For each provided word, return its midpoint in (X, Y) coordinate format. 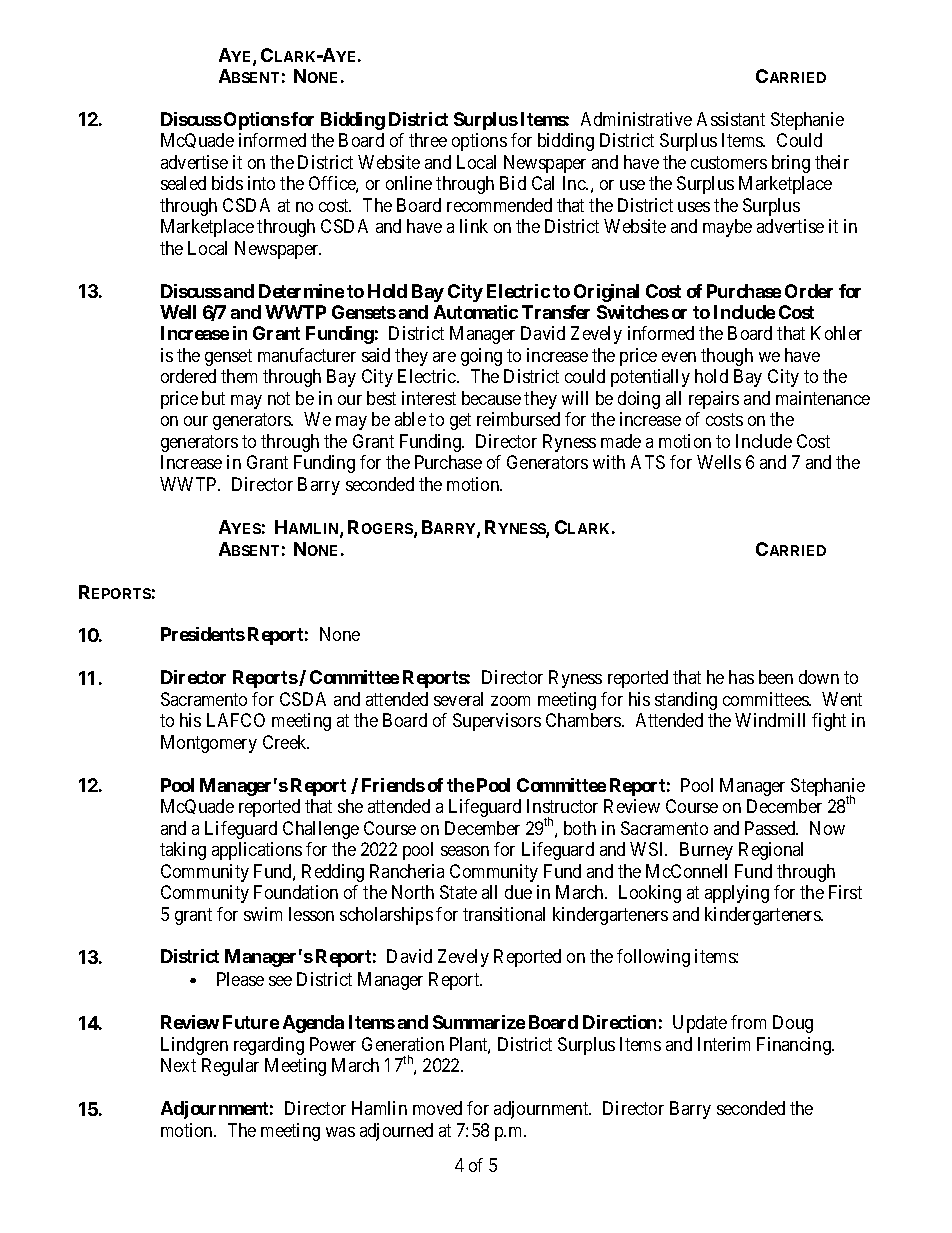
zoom (510, 701)
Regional (771, 851)
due (518, 892)
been (776, 677)
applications (257, 851)
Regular (230, 1067)
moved (437, 1108)
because (491, 398)
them (239, 376)
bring (791, 164)
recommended (499, 205)
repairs (714, 400)
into (261, 183)
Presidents (203, 634)
